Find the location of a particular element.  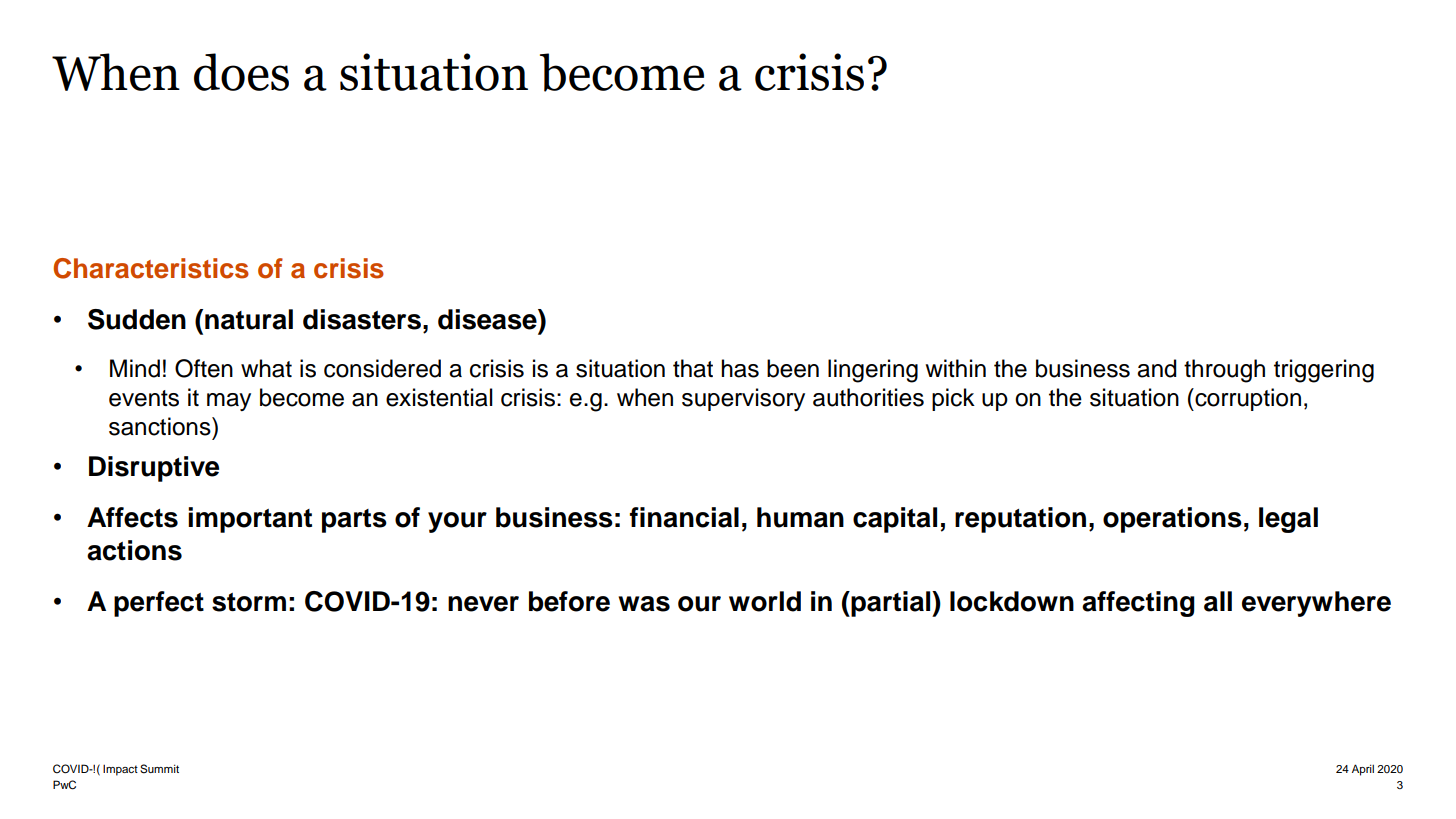

was is located at coordinates (644, 604).
